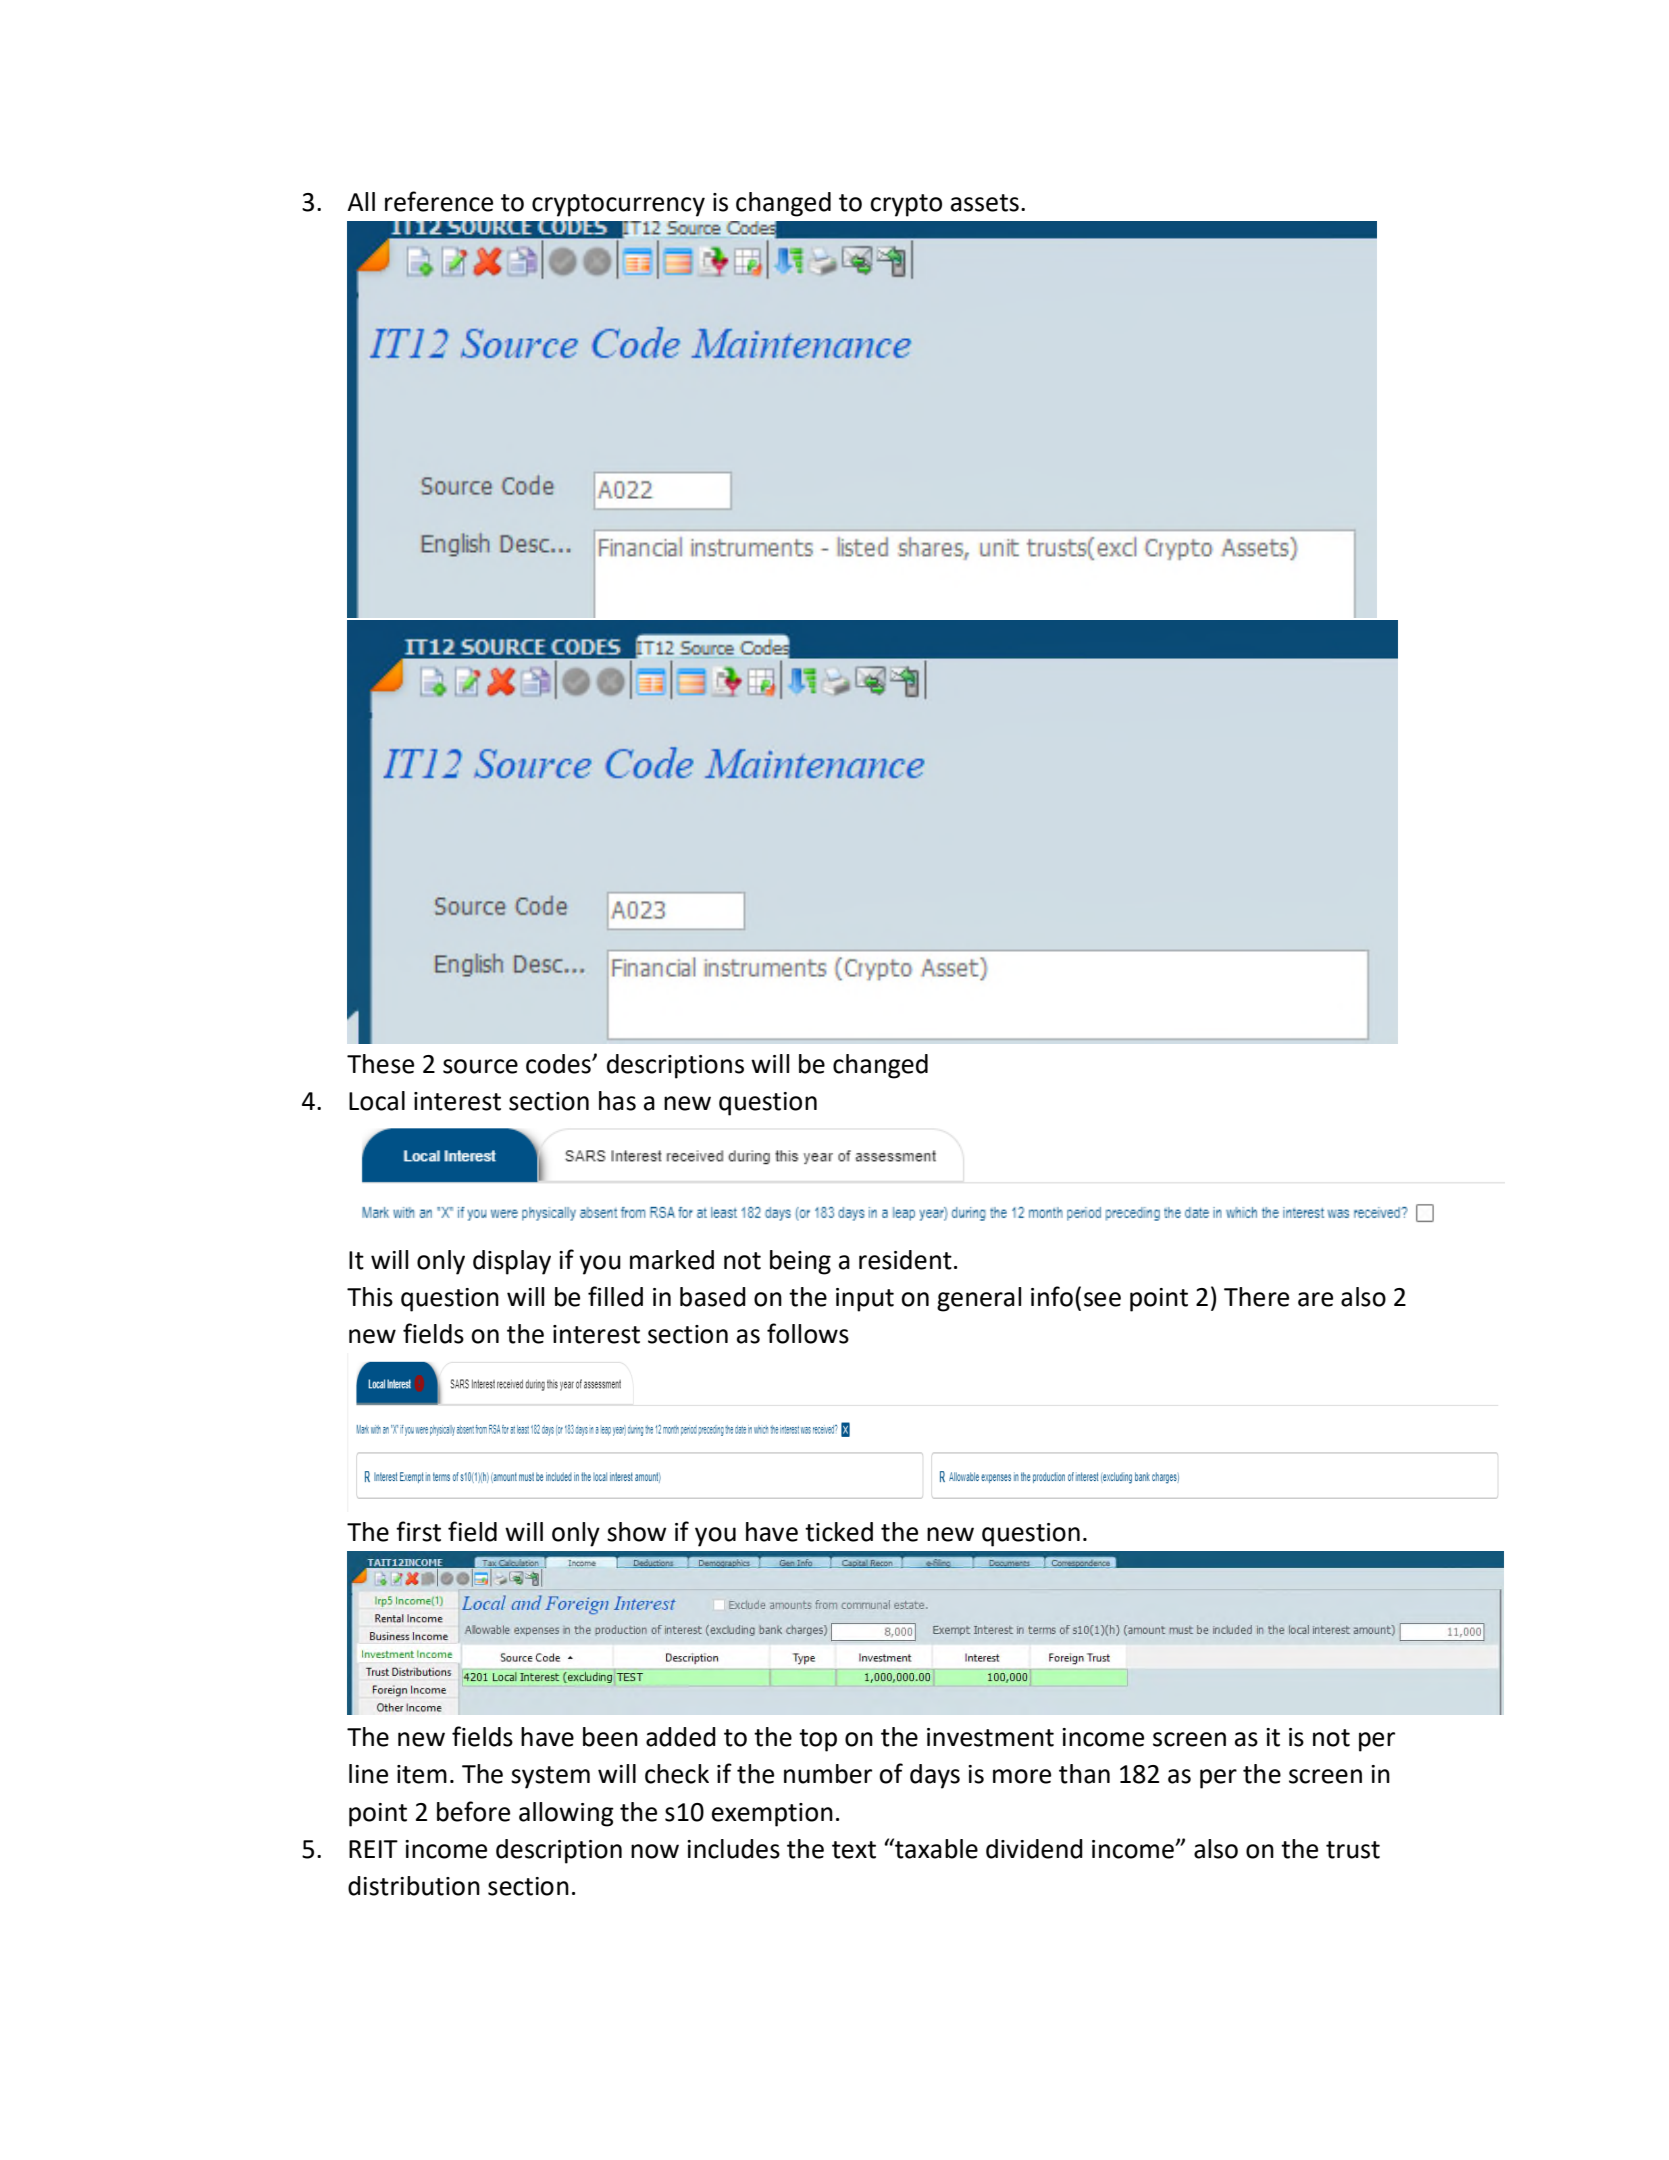  Describe the element at coordinates (854, 1850) in the screenshot. I see `text` at that location.
